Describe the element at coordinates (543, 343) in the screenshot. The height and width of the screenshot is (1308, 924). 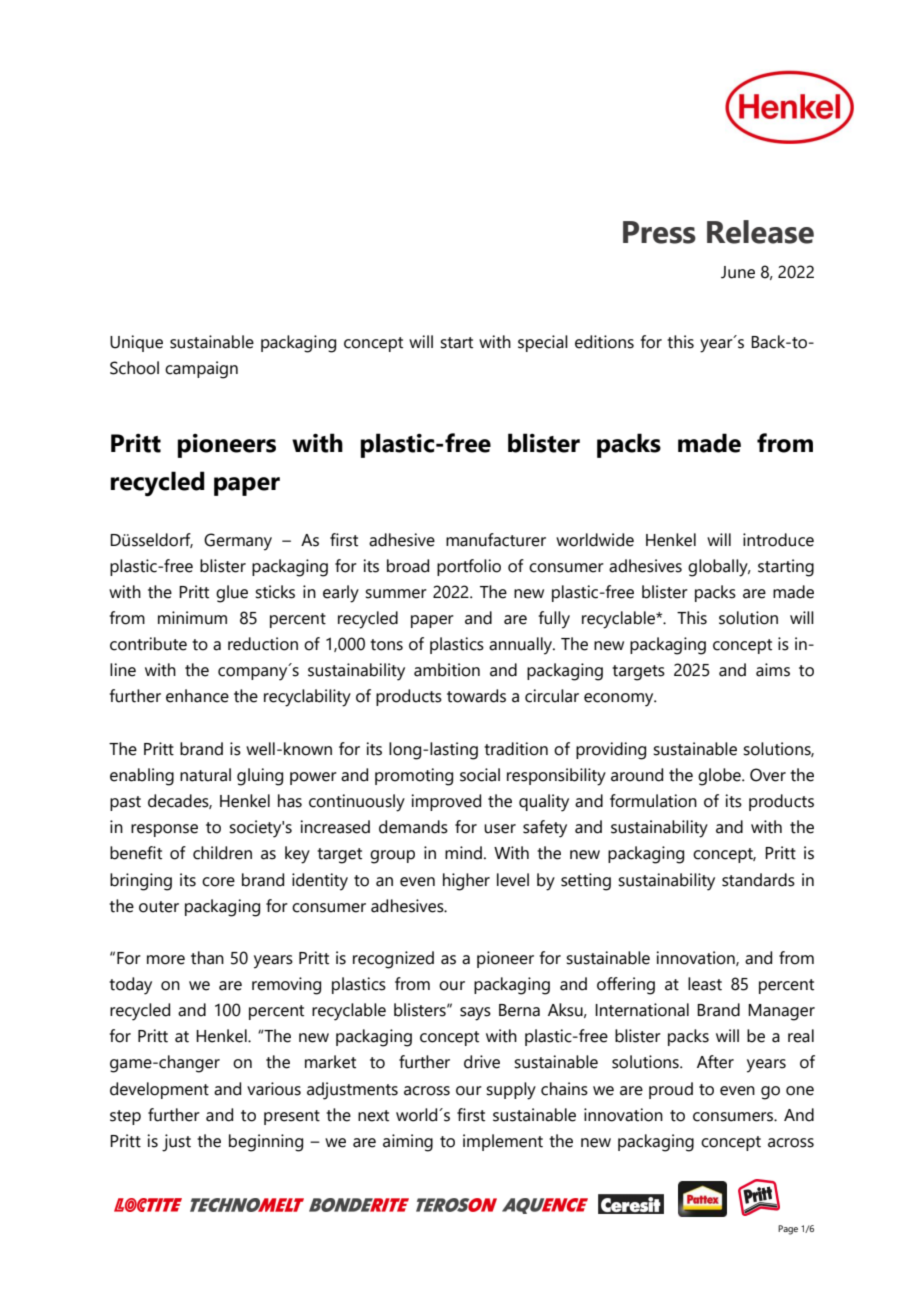
I see `special` at that location.
